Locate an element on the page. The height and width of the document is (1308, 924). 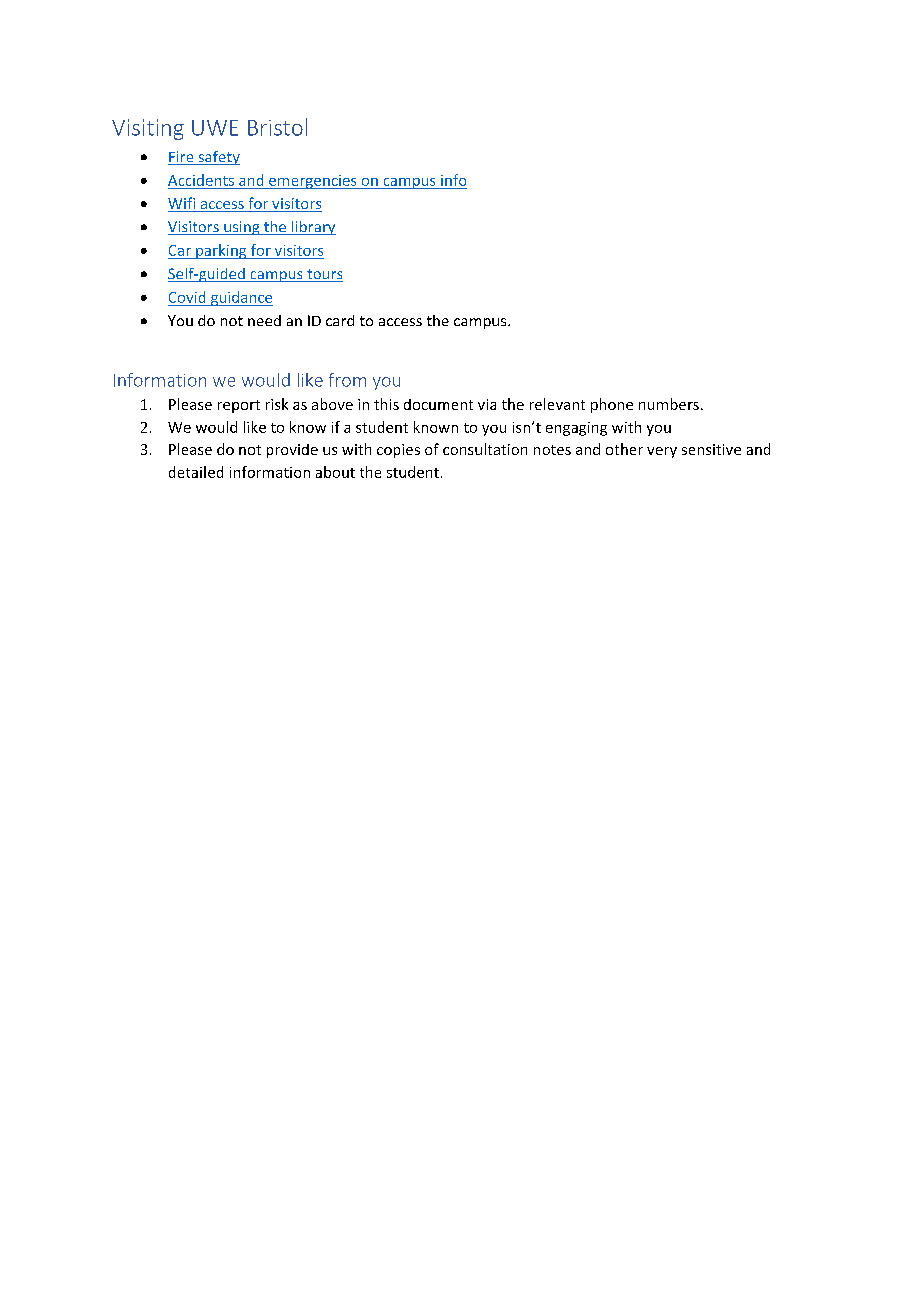
from is located at coordinates (347, 380).
